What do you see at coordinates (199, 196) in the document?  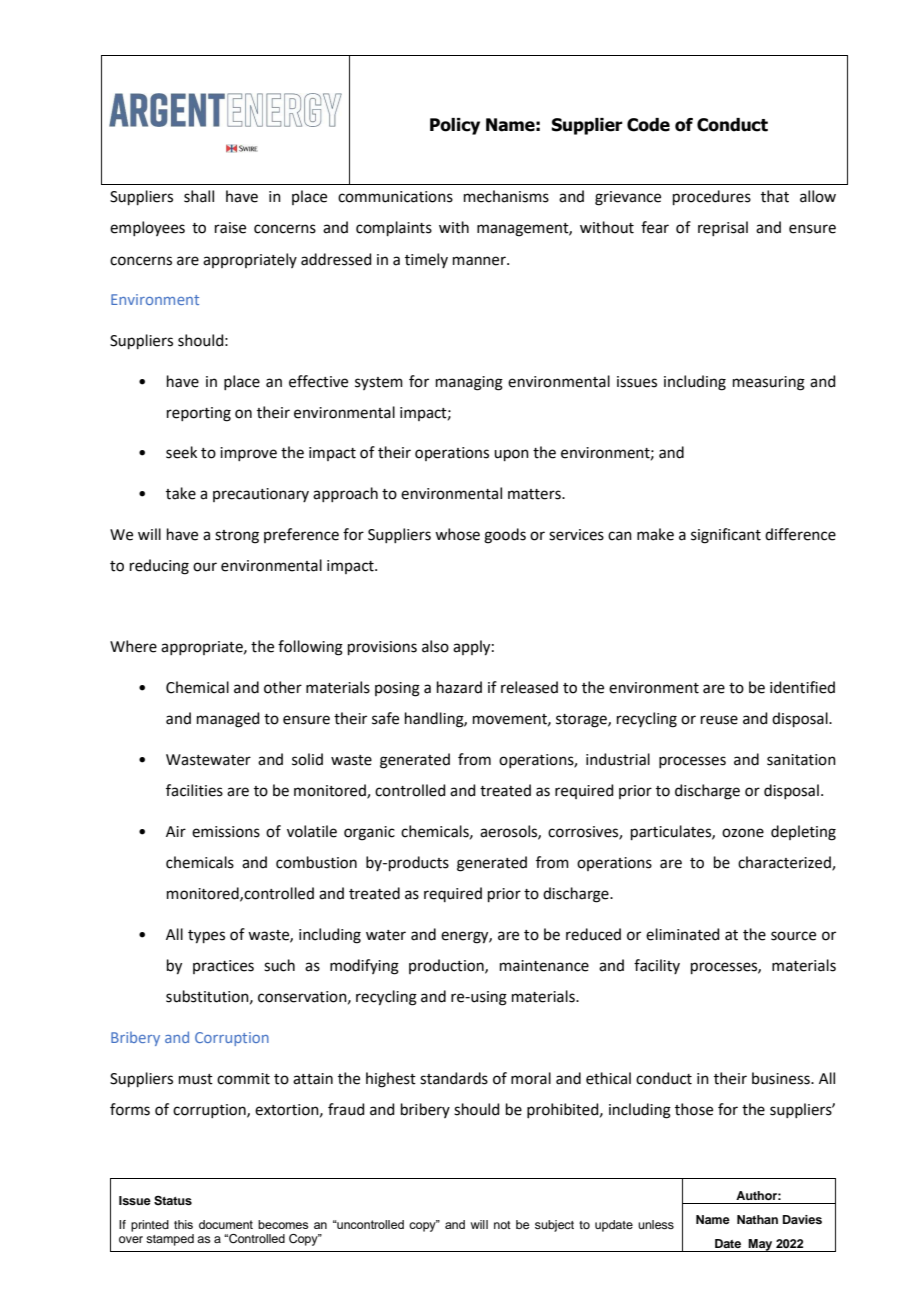 I see `shall` at bounding box center [199, 196].
